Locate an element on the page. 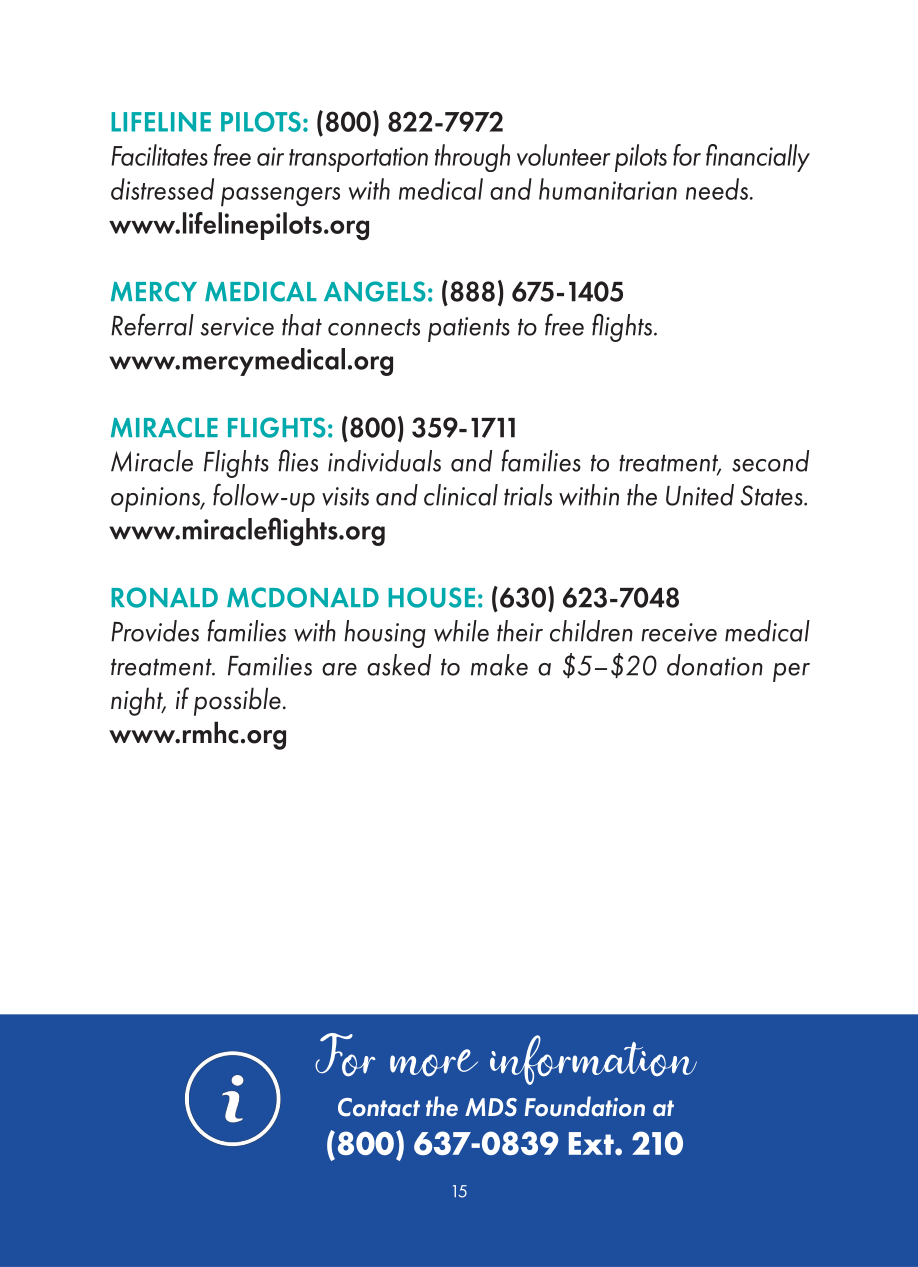 This image has height=1267, width=918. individuals is located at coordinates (384, 461).
